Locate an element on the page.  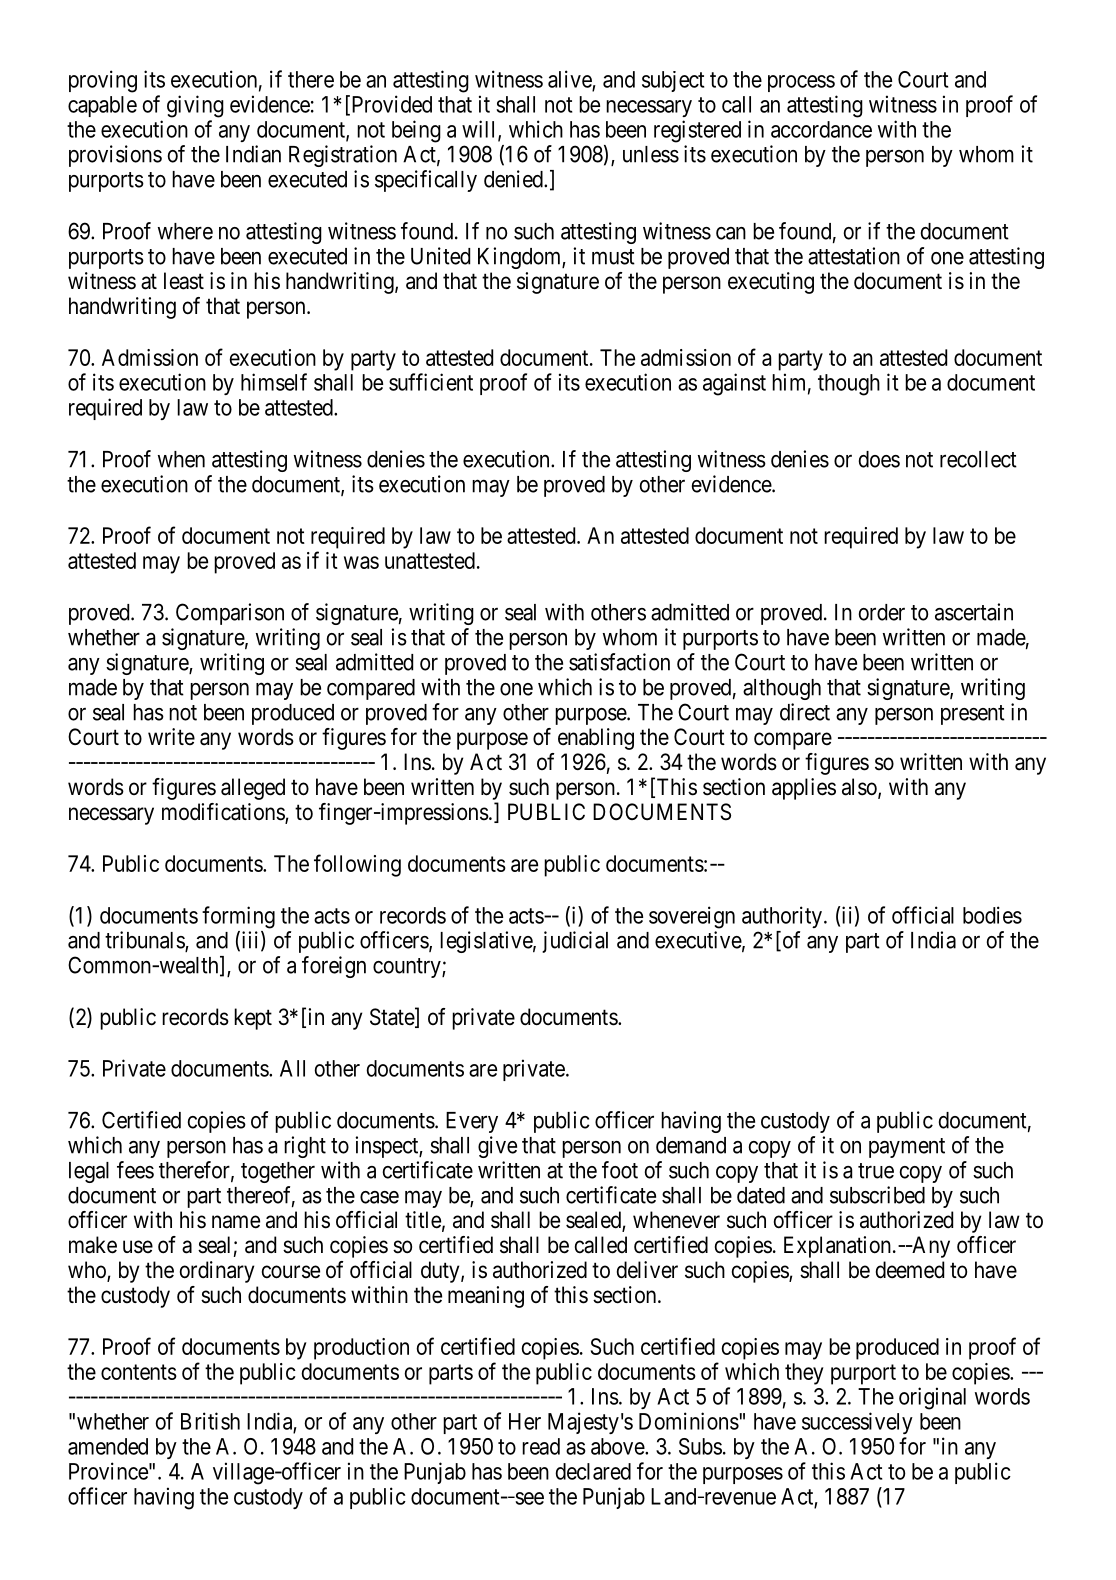
modifications is located at coordinates (224, 813).
